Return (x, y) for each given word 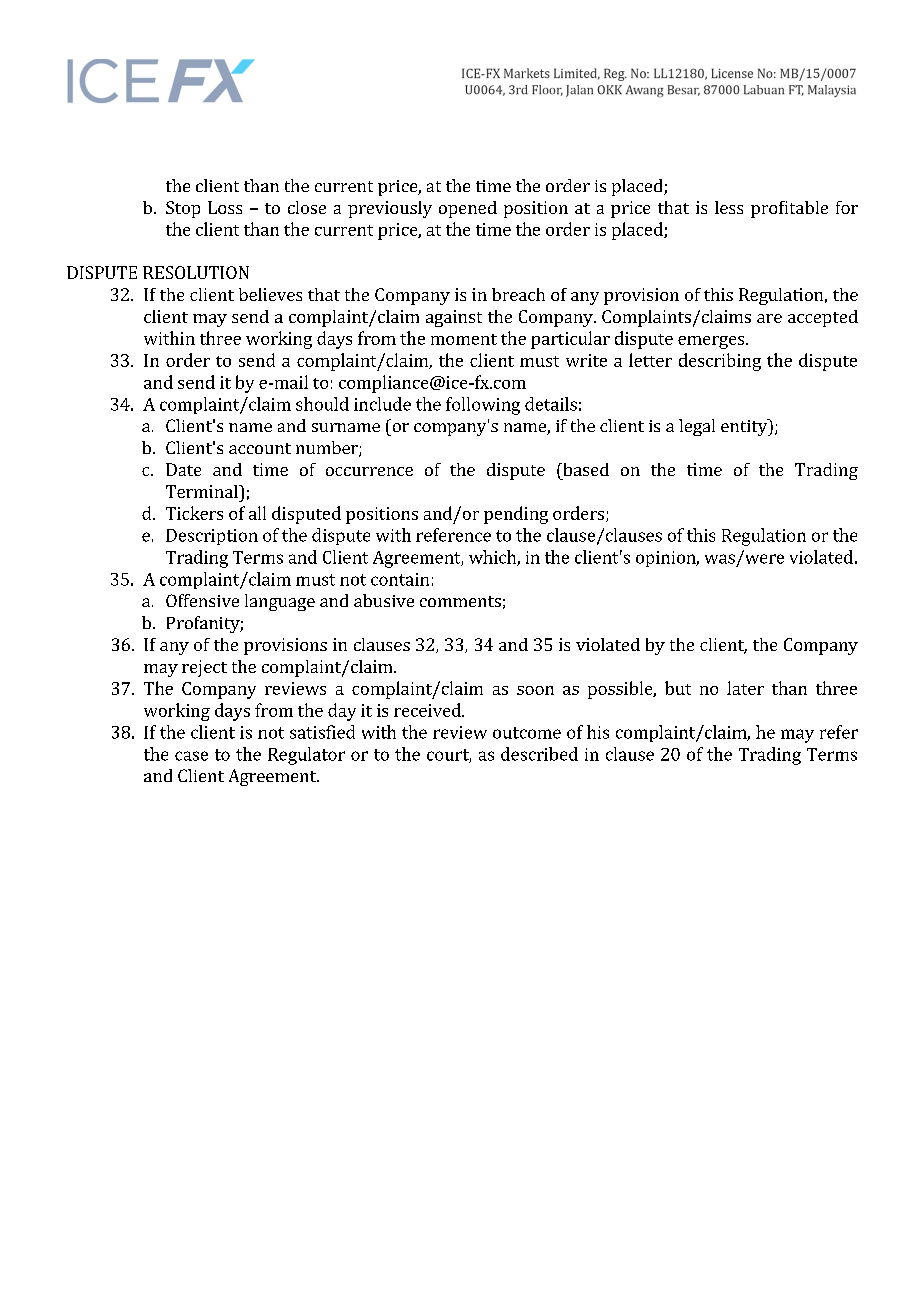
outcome (527, 733)
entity (745, 427)
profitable (789, 209)
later (745, 688)
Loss (225, 207)
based (585, 469)
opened (468, 209)
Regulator (306, 756)
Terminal (203, 491)
